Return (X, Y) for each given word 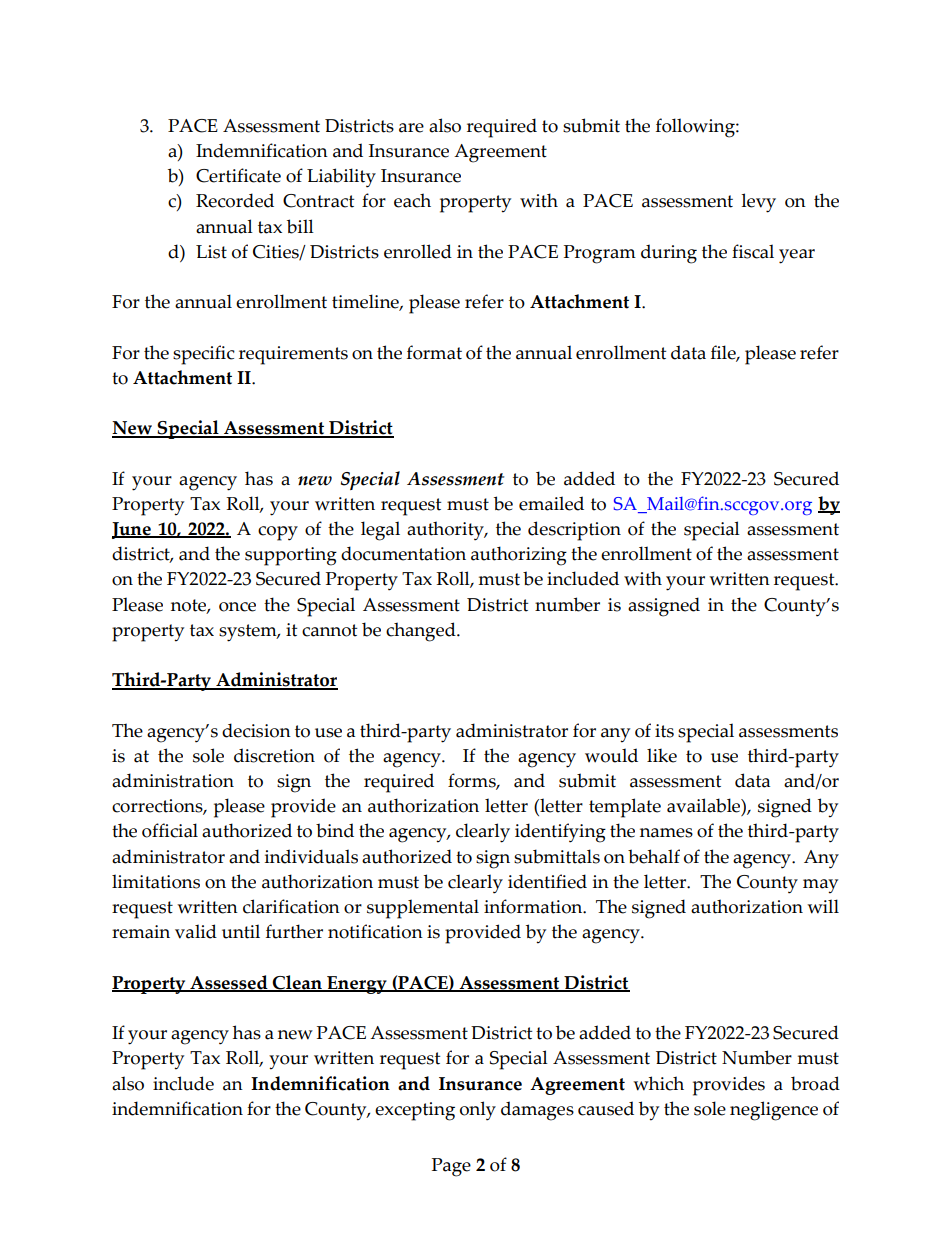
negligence (774, 1111)
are (411, 128)
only (478, 1111)
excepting (415, 1111)
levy (758, 203)
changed (422, 632)
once (237, 607)
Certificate (238, 175)
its (664, 731)
